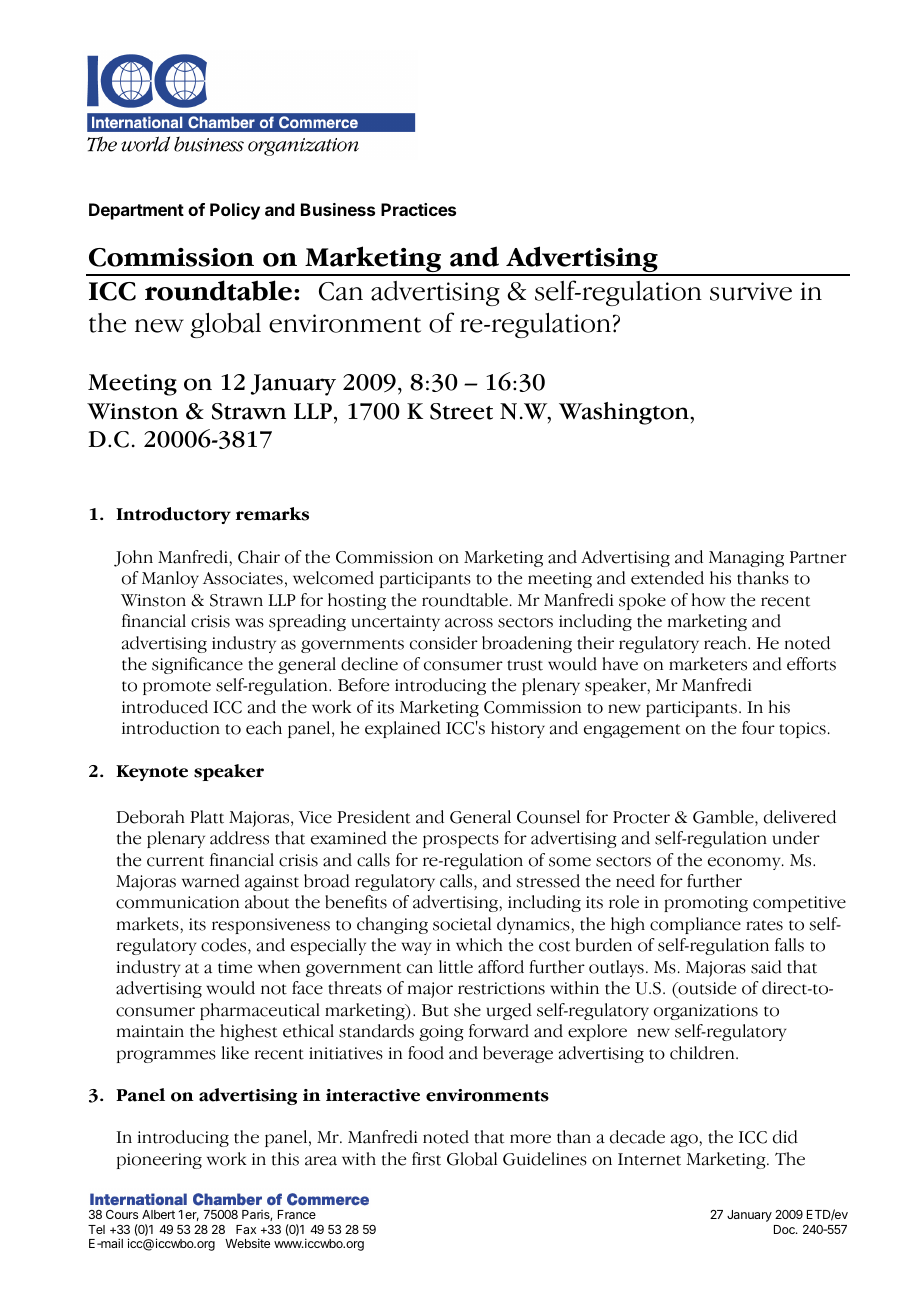 The width and height of the screenshot is (924, 1308). I want to click on Albert, so click(158, 1214).
